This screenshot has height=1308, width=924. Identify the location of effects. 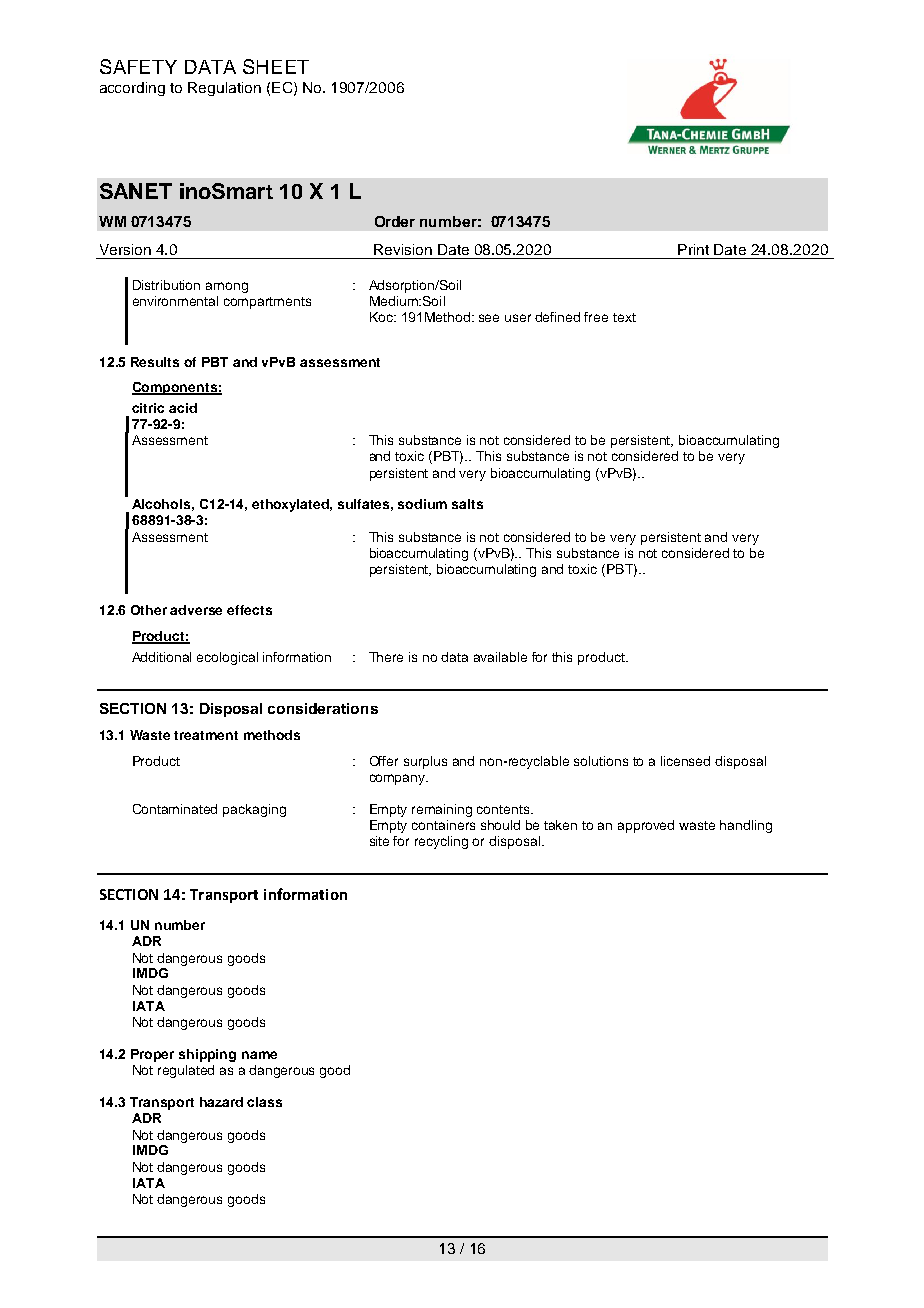
(249, 610).
